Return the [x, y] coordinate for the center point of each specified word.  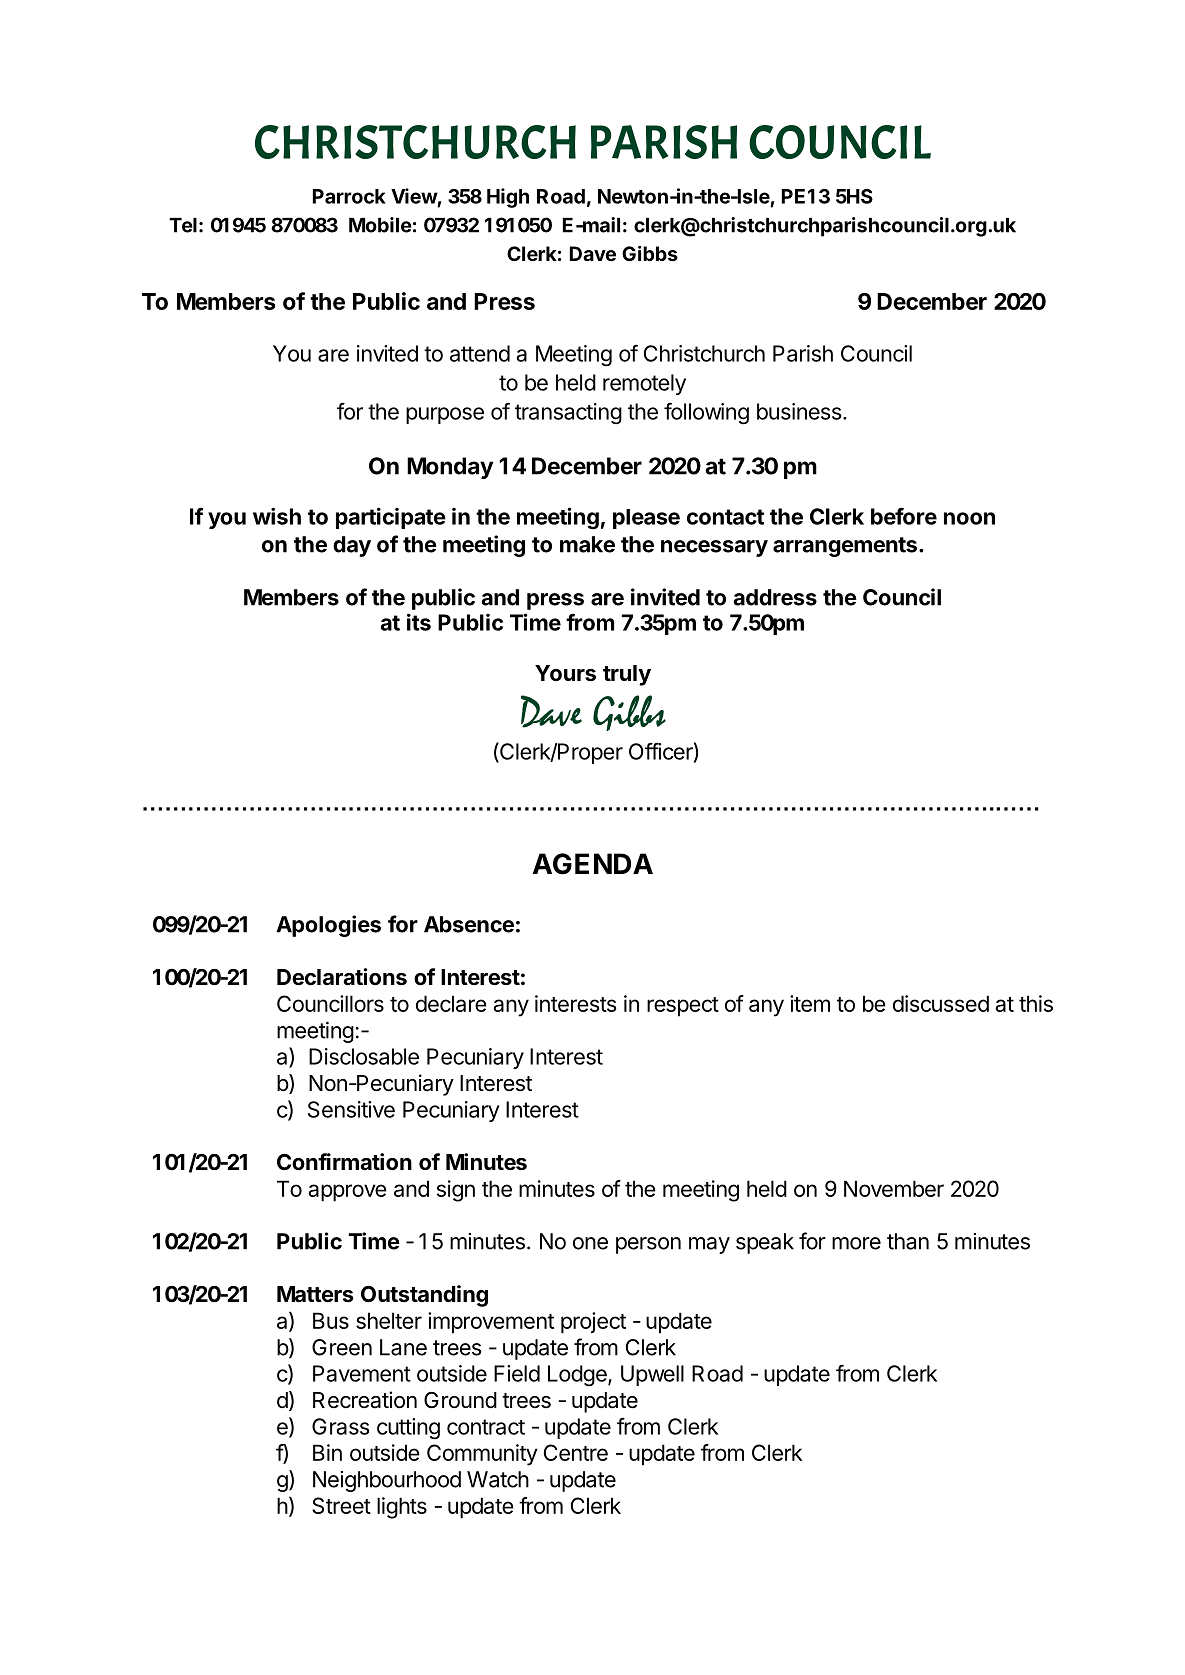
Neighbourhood [387, 1481]
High [508, 198]
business [800, 411]
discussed [941, 1003]
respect [683, 1007]
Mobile [380, 225]
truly [627, 675]
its [419, 622]
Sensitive [351, 1109]
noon [969, 518]
